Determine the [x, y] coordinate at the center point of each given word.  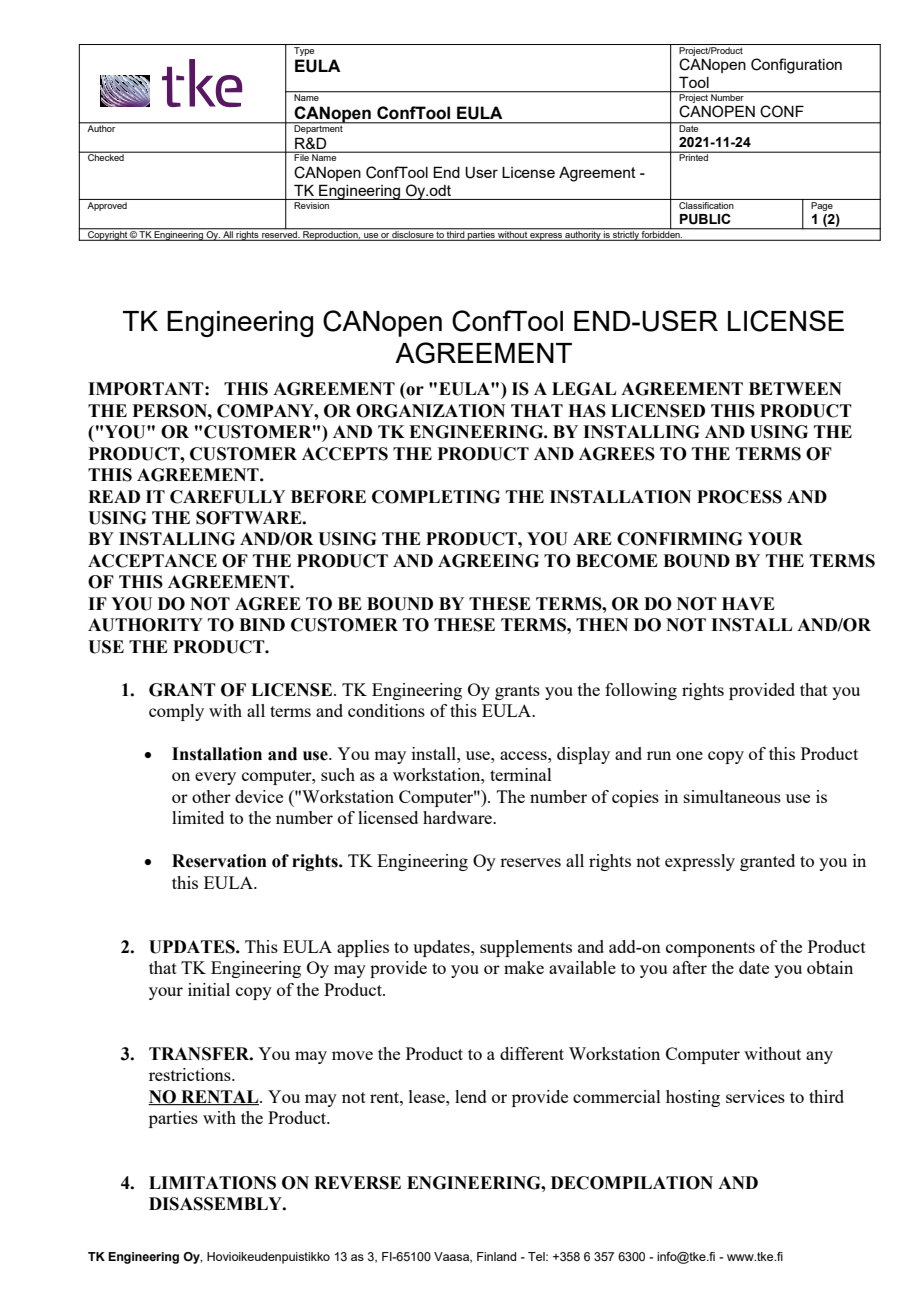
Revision [311, 205]
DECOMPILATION [632, 1183]
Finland [496, 1256]
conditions [386, 710]
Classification [706, 204]
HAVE [748, 603]
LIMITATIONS [212, 1183]
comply [176, 712]
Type [304, 50]
